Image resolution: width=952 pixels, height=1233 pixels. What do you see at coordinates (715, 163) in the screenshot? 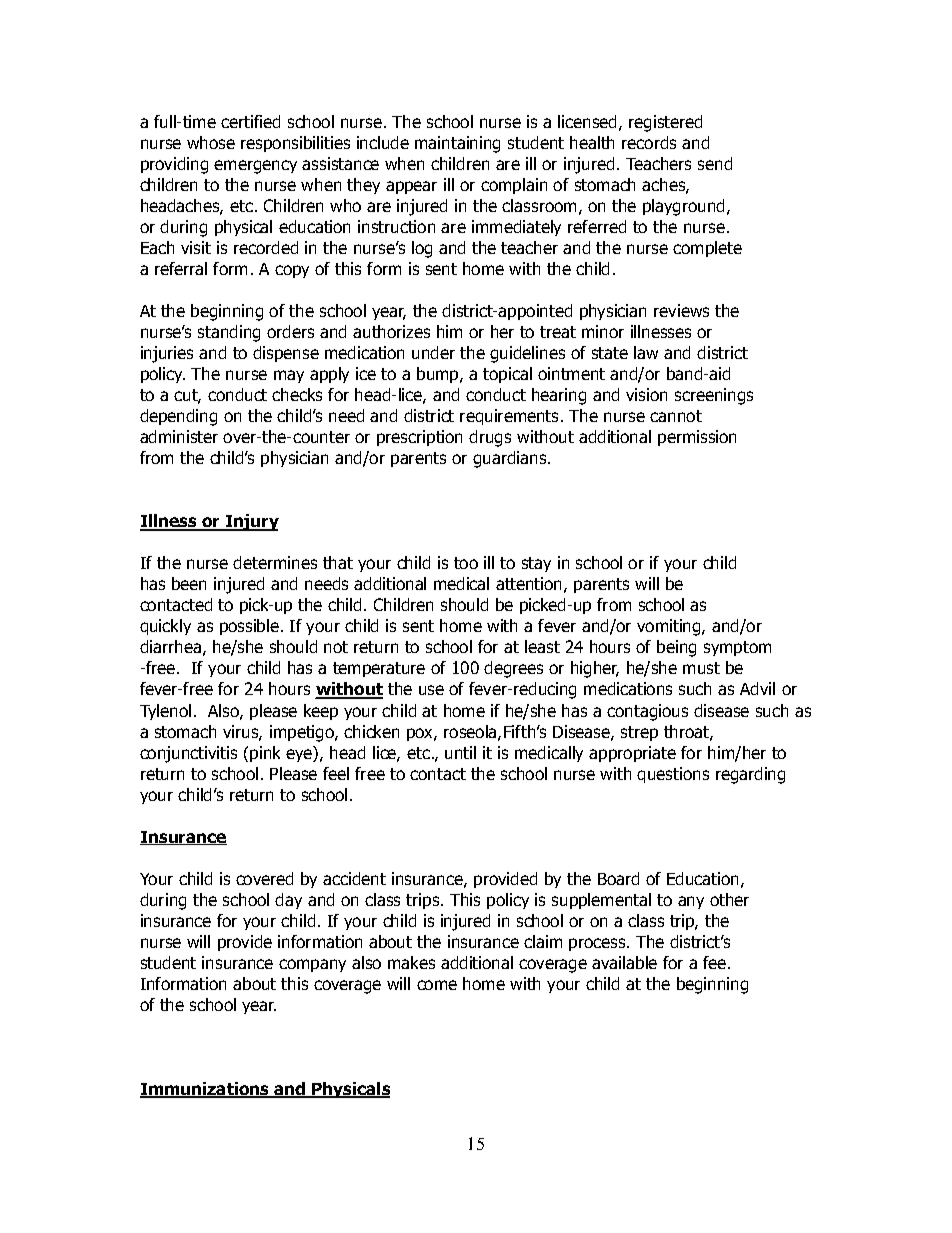
I see `send` at bounding box center [715, 163].
